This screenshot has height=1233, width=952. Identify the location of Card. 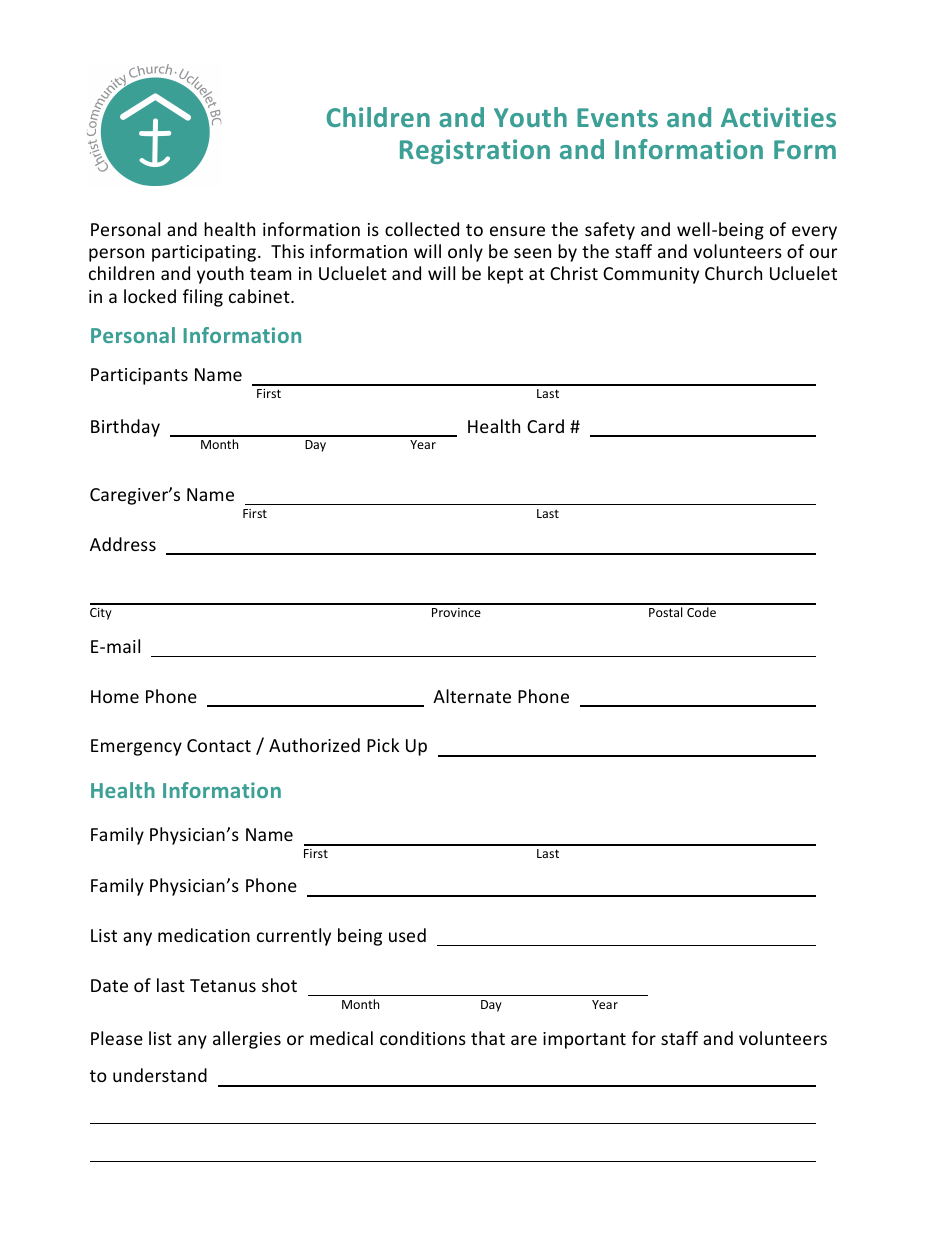
(545, 426).
